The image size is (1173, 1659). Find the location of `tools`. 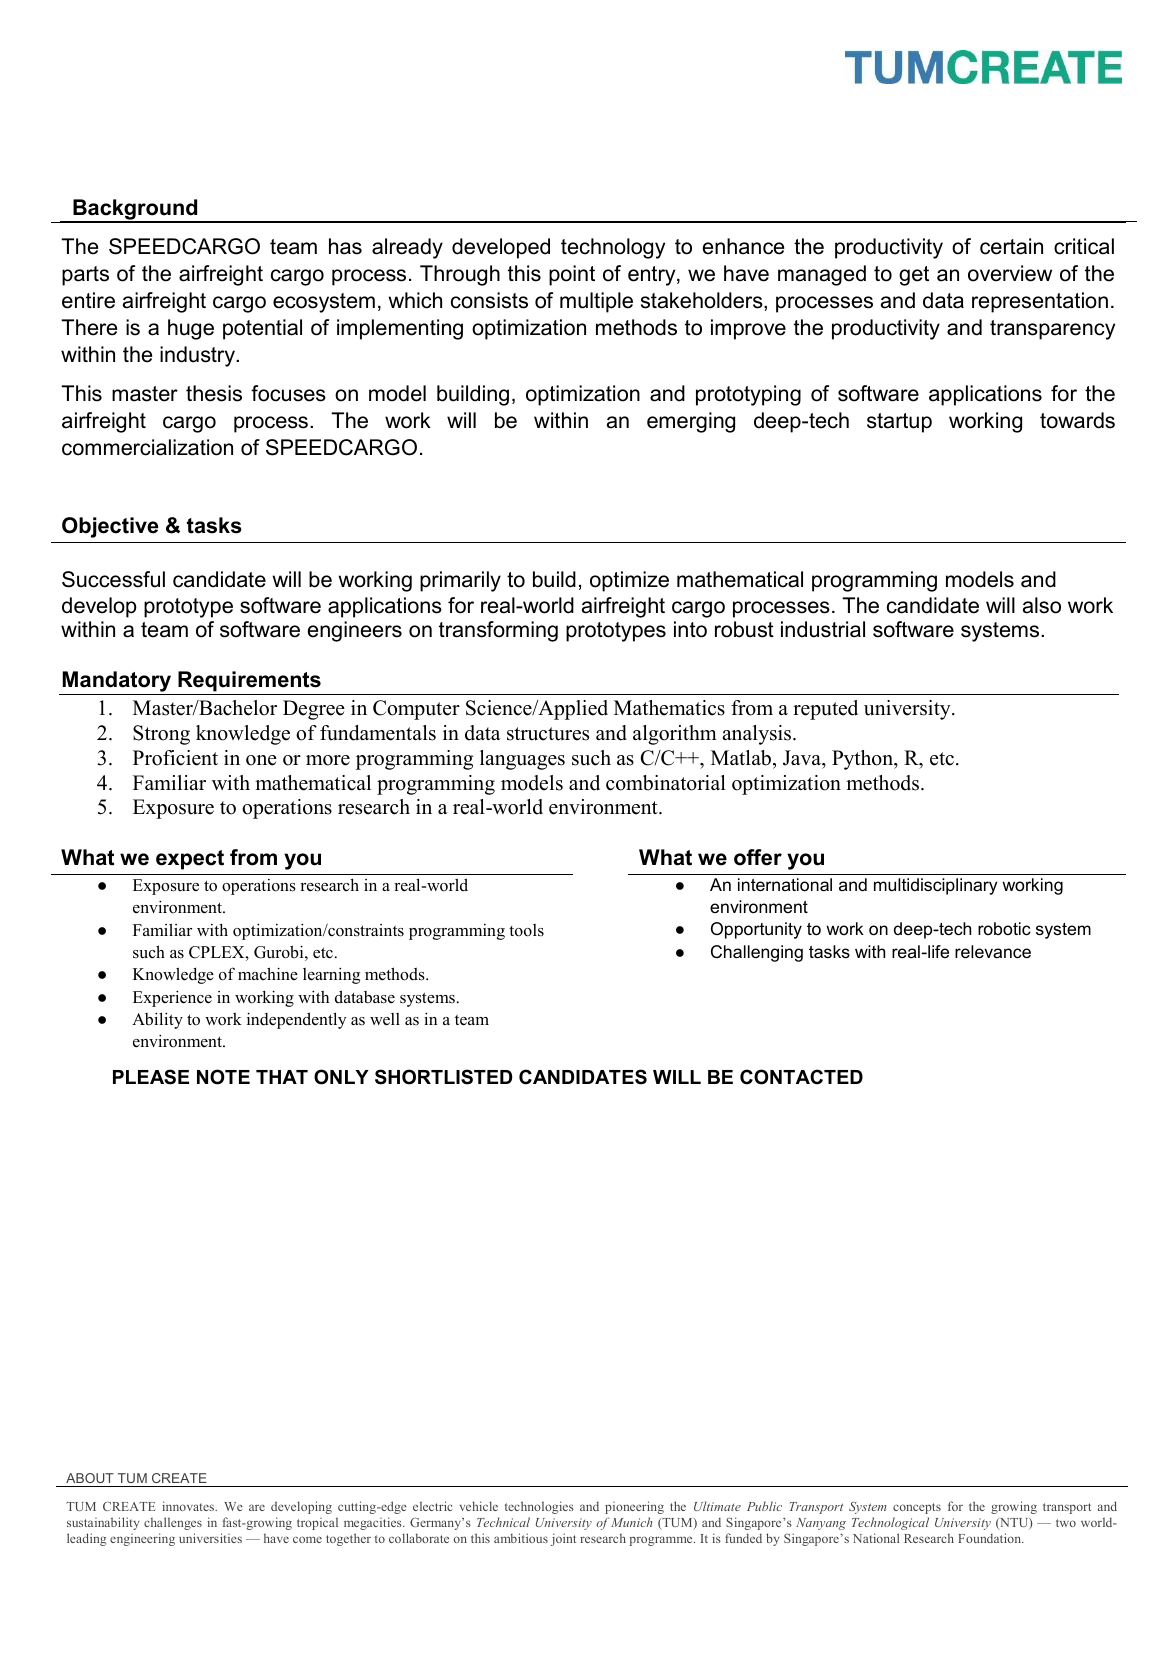

tools is located at coordinates (526, 930).
